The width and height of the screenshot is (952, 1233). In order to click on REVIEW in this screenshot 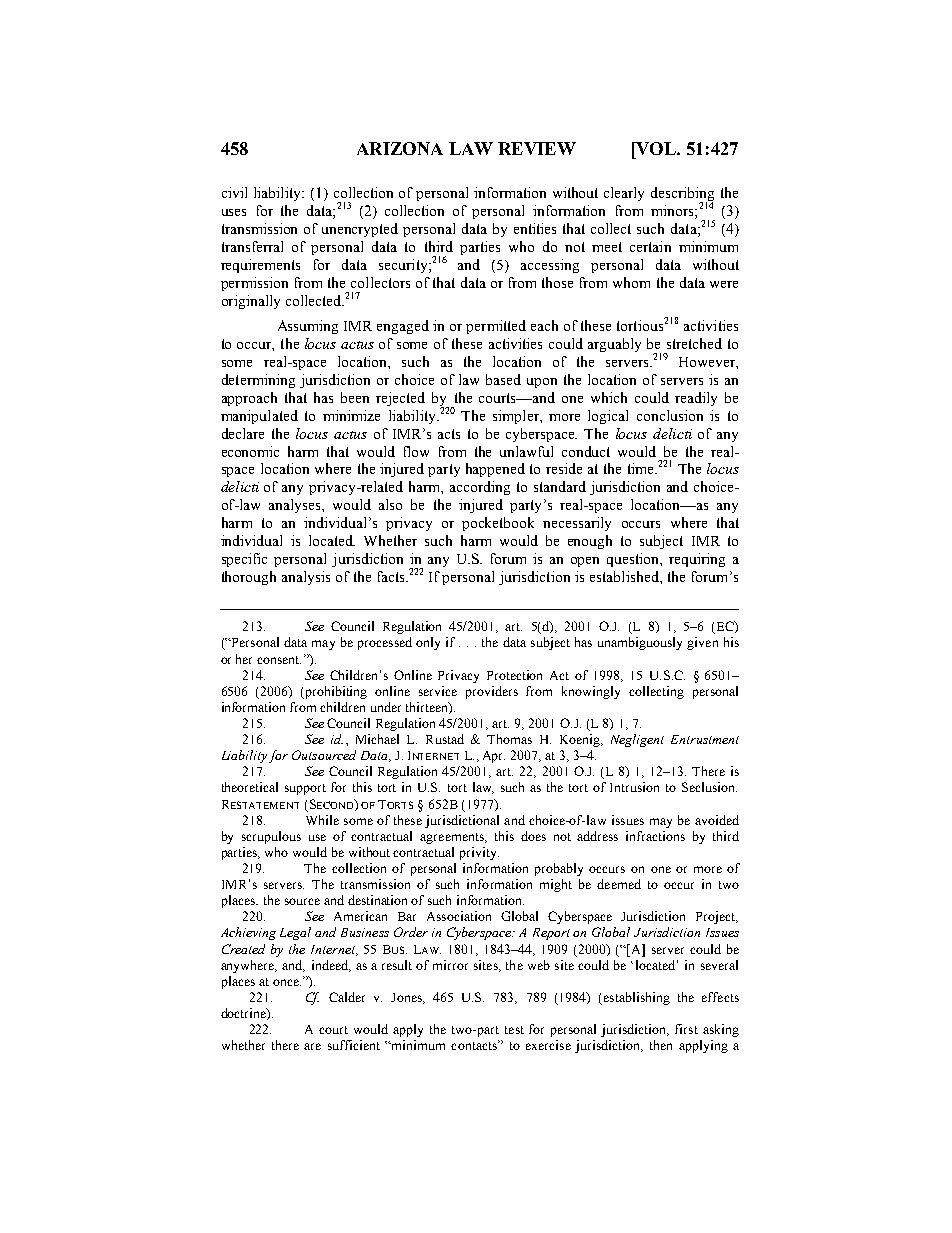, I will do `click(537, 148)`.
